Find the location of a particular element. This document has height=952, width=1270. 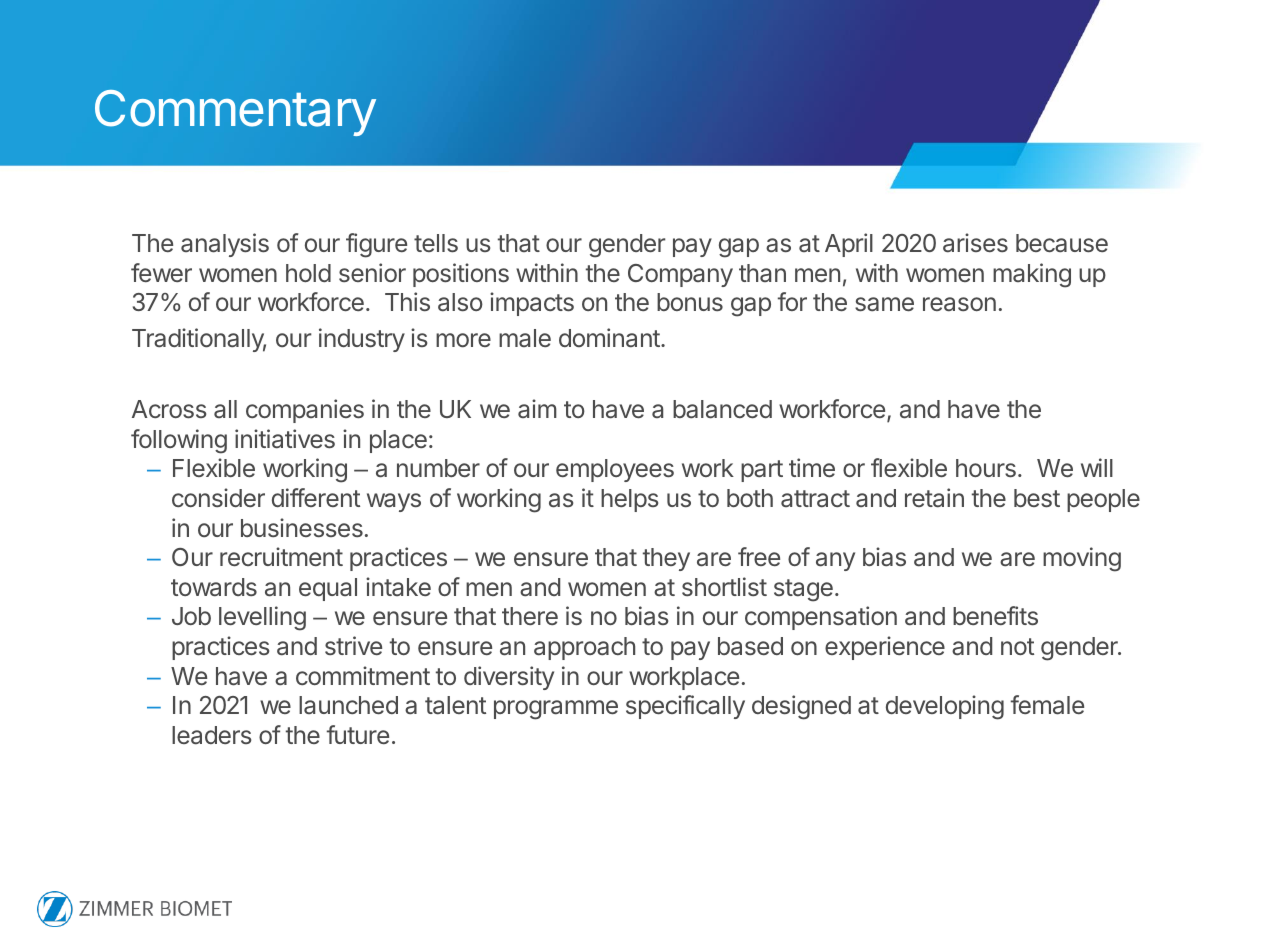

tells is located at coordinates (436, 243).
